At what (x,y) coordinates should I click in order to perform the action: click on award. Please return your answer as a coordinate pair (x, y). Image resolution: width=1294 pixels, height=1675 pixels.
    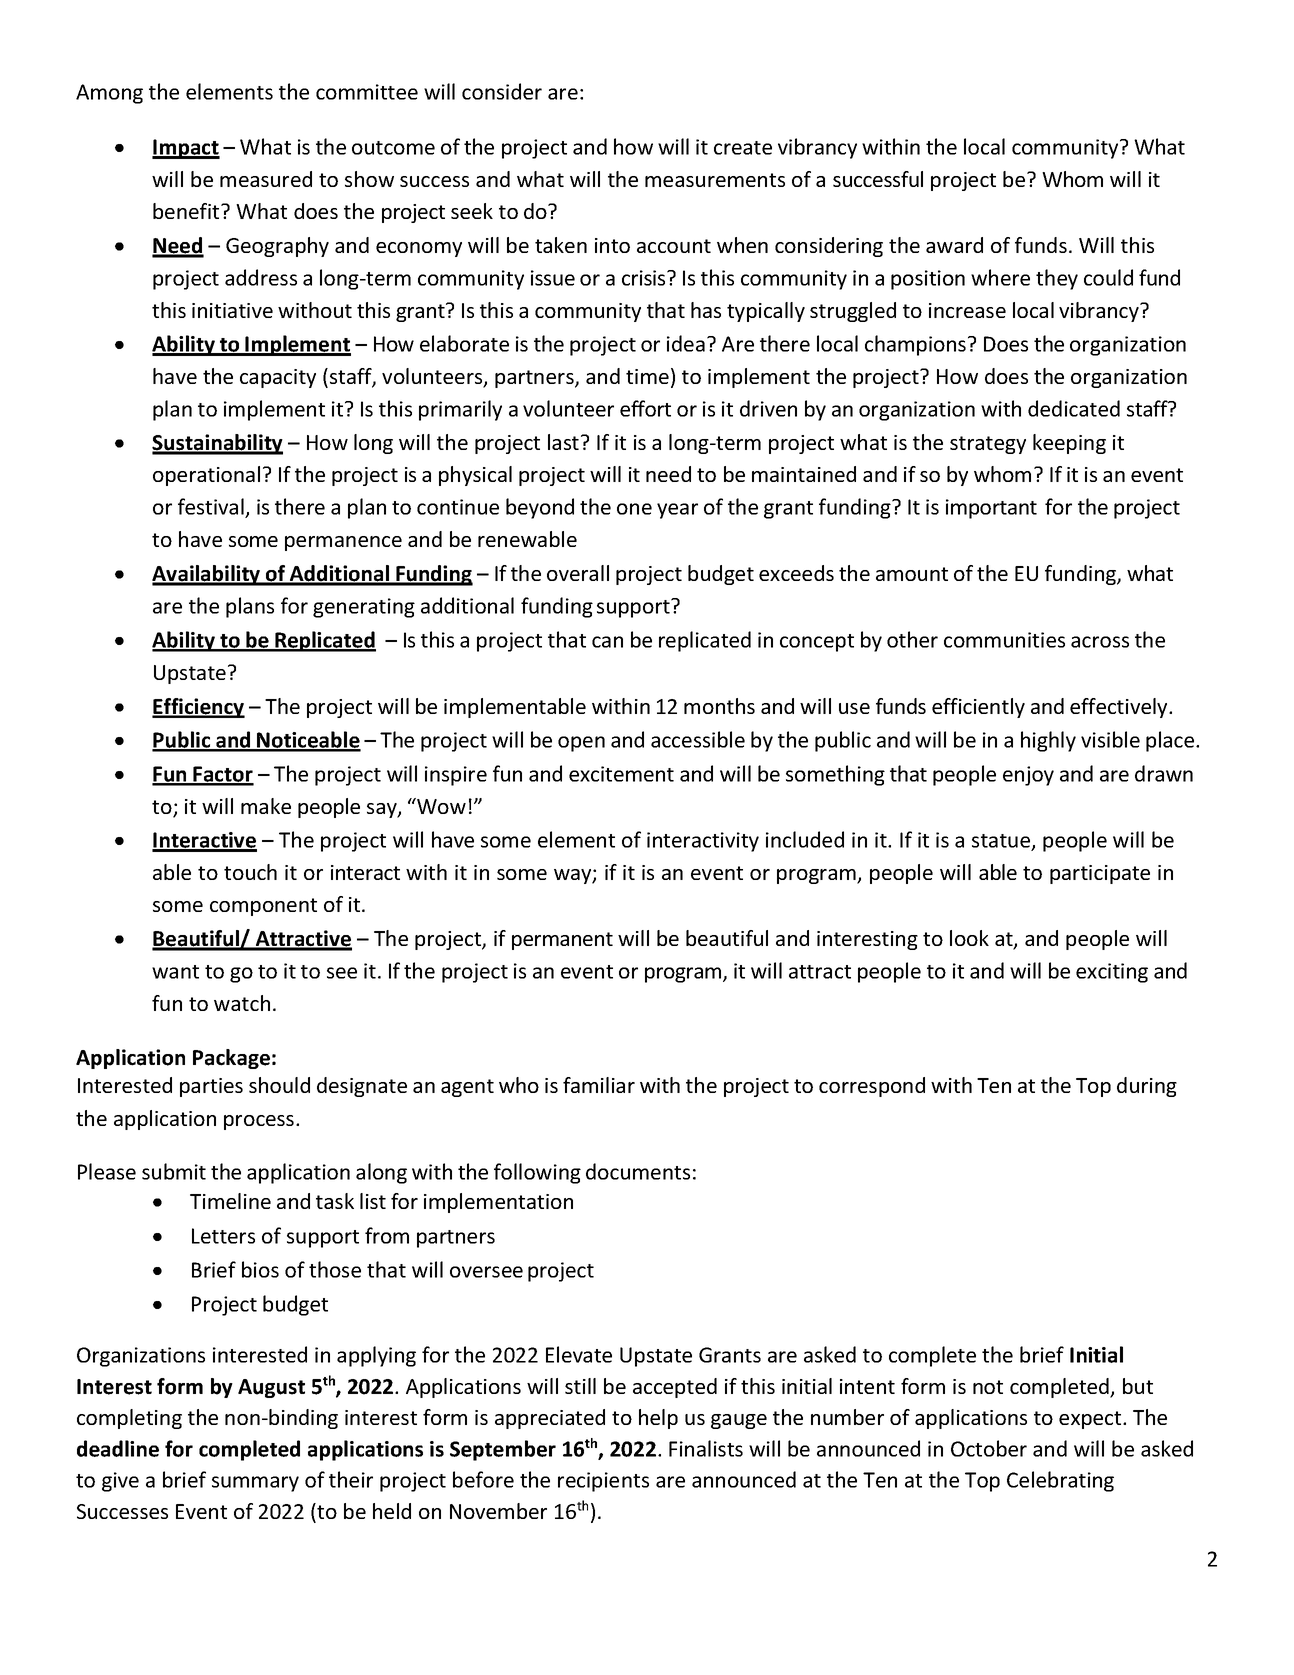
    Looking at the image, I should click on (954, 245).
